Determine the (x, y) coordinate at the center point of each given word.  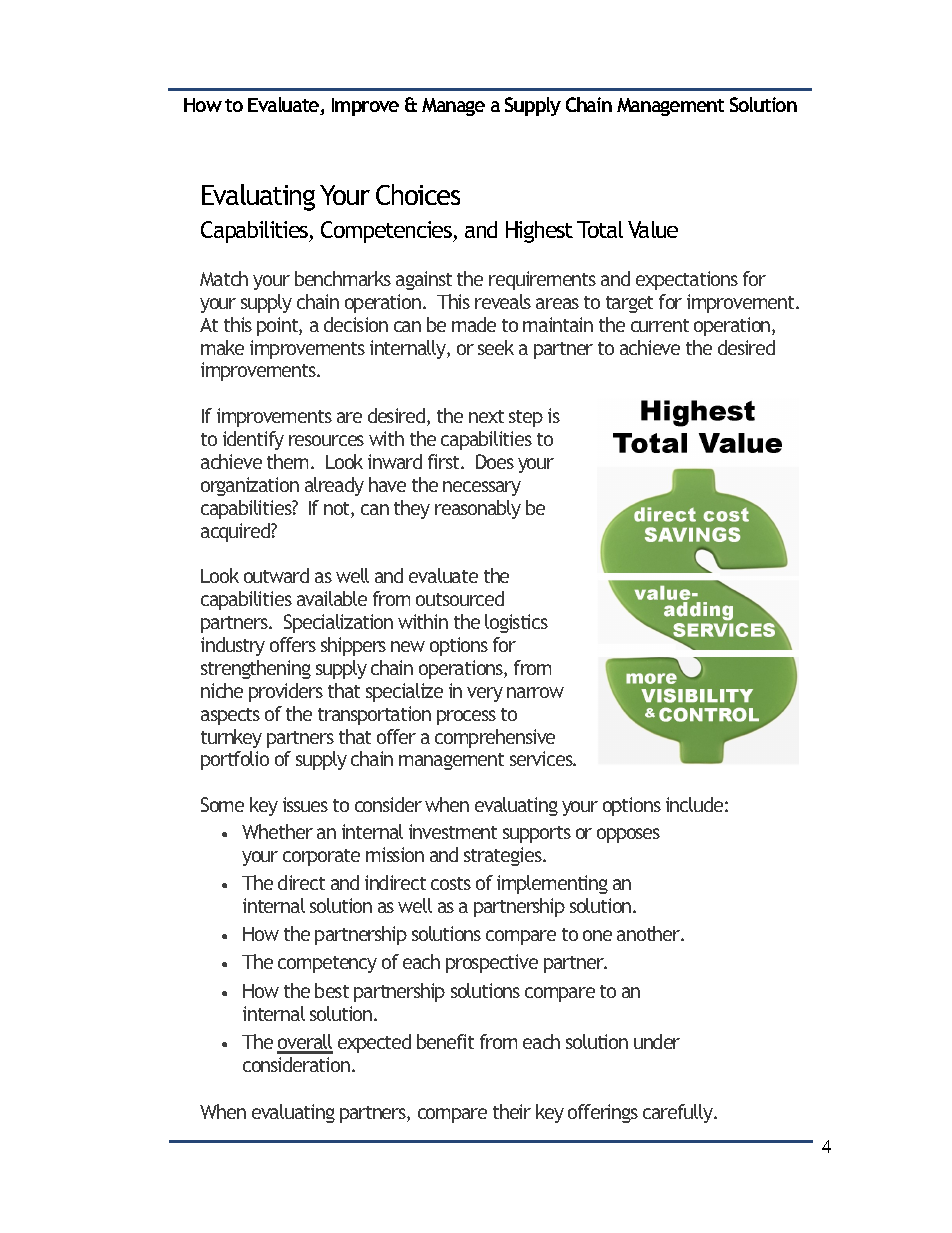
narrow (535, 692)
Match (224, 278)
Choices (418, 194)
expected (374, 1043)
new (408, 646)
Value (653, 229)
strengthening (256, 669)
